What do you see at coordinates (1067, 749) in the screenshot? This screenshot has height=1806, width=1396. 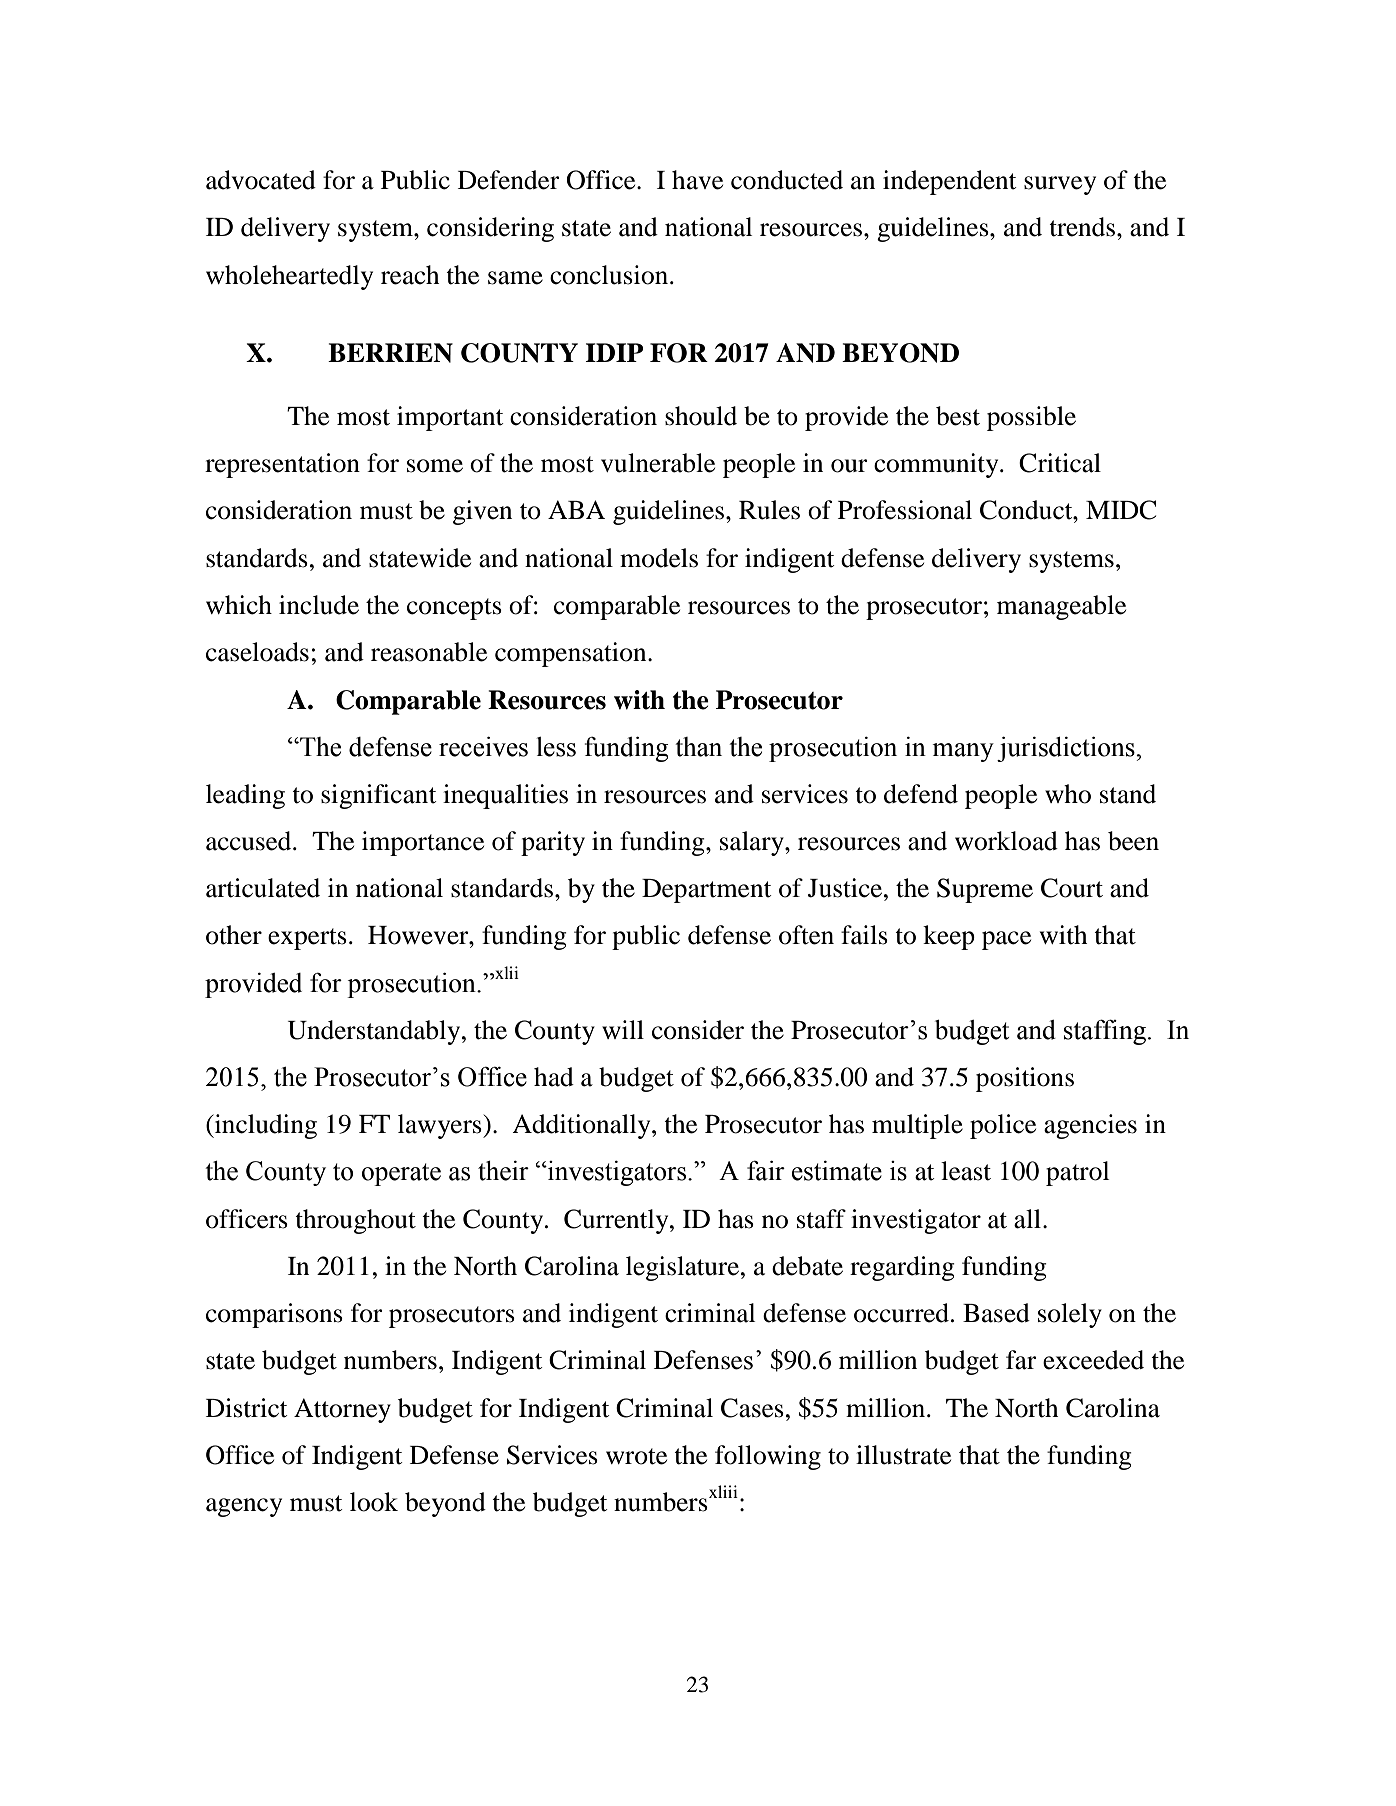 I see `jurisdictions` at bounding box center [1067, 749].
